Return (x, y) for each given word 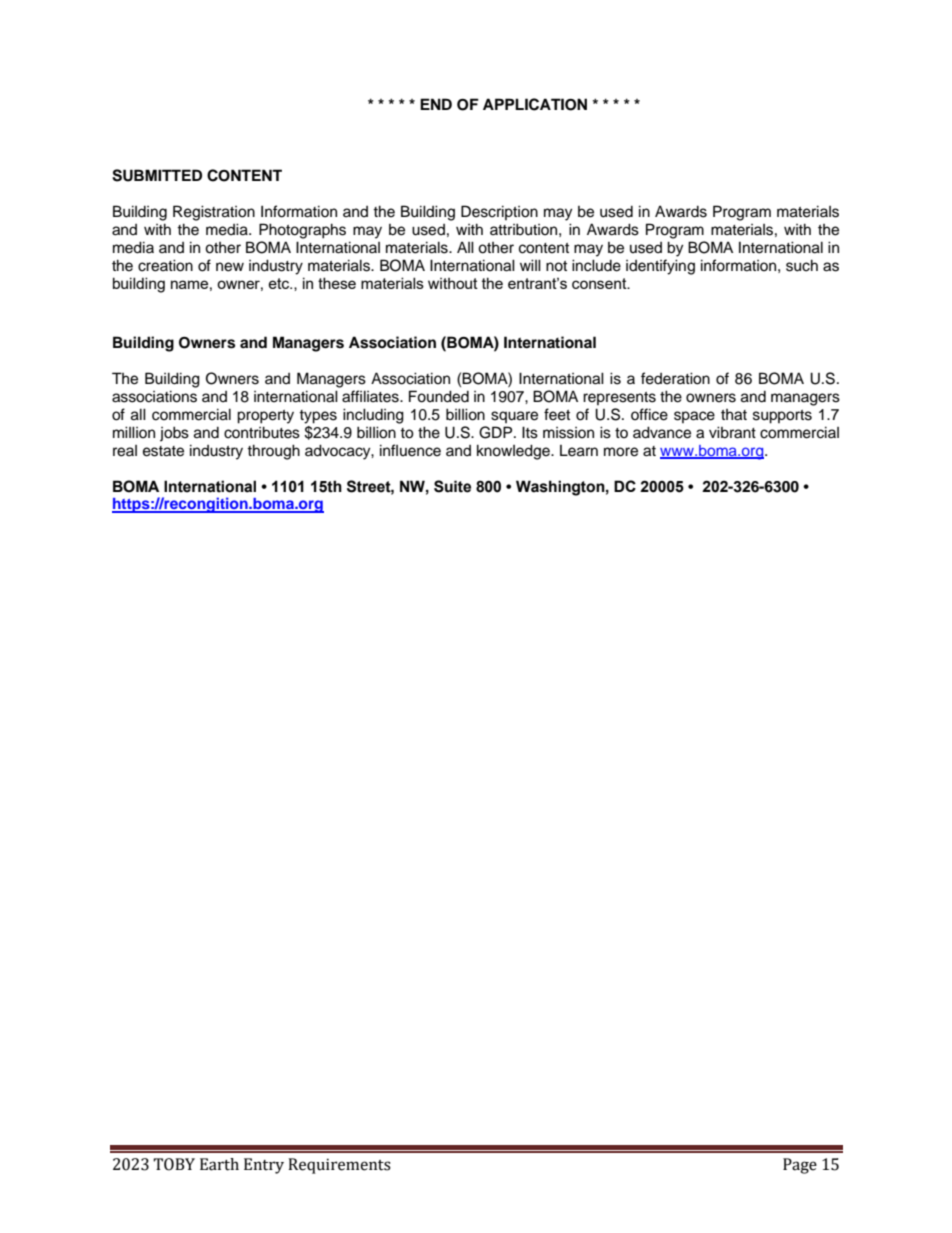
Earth (219, 1164)
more (621, 452)
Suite (452, 486)
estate (163, 451)
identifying (660, 267)
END (436, 104)
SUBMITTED (157, 175)
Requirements (339, 1166)
